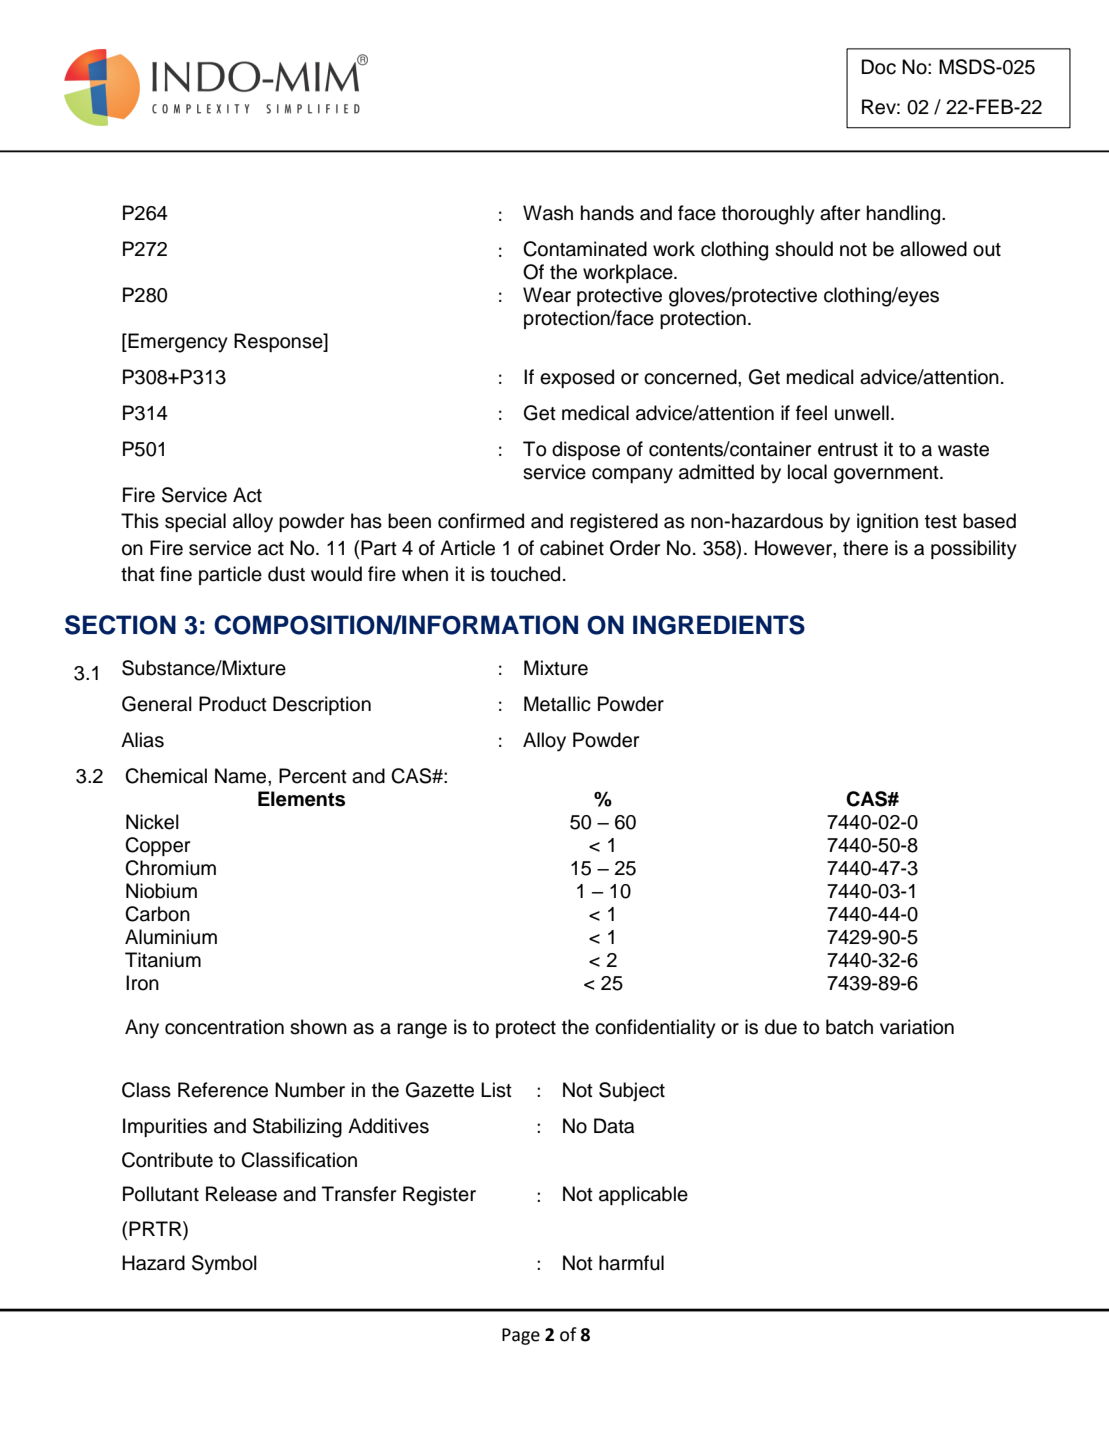 The height and width of the screenshot is (1436, 1109). What do you see at coordinates (224, 1265) in the screenshot?
I see `Symbol` at bounding box center [224, 1265].
